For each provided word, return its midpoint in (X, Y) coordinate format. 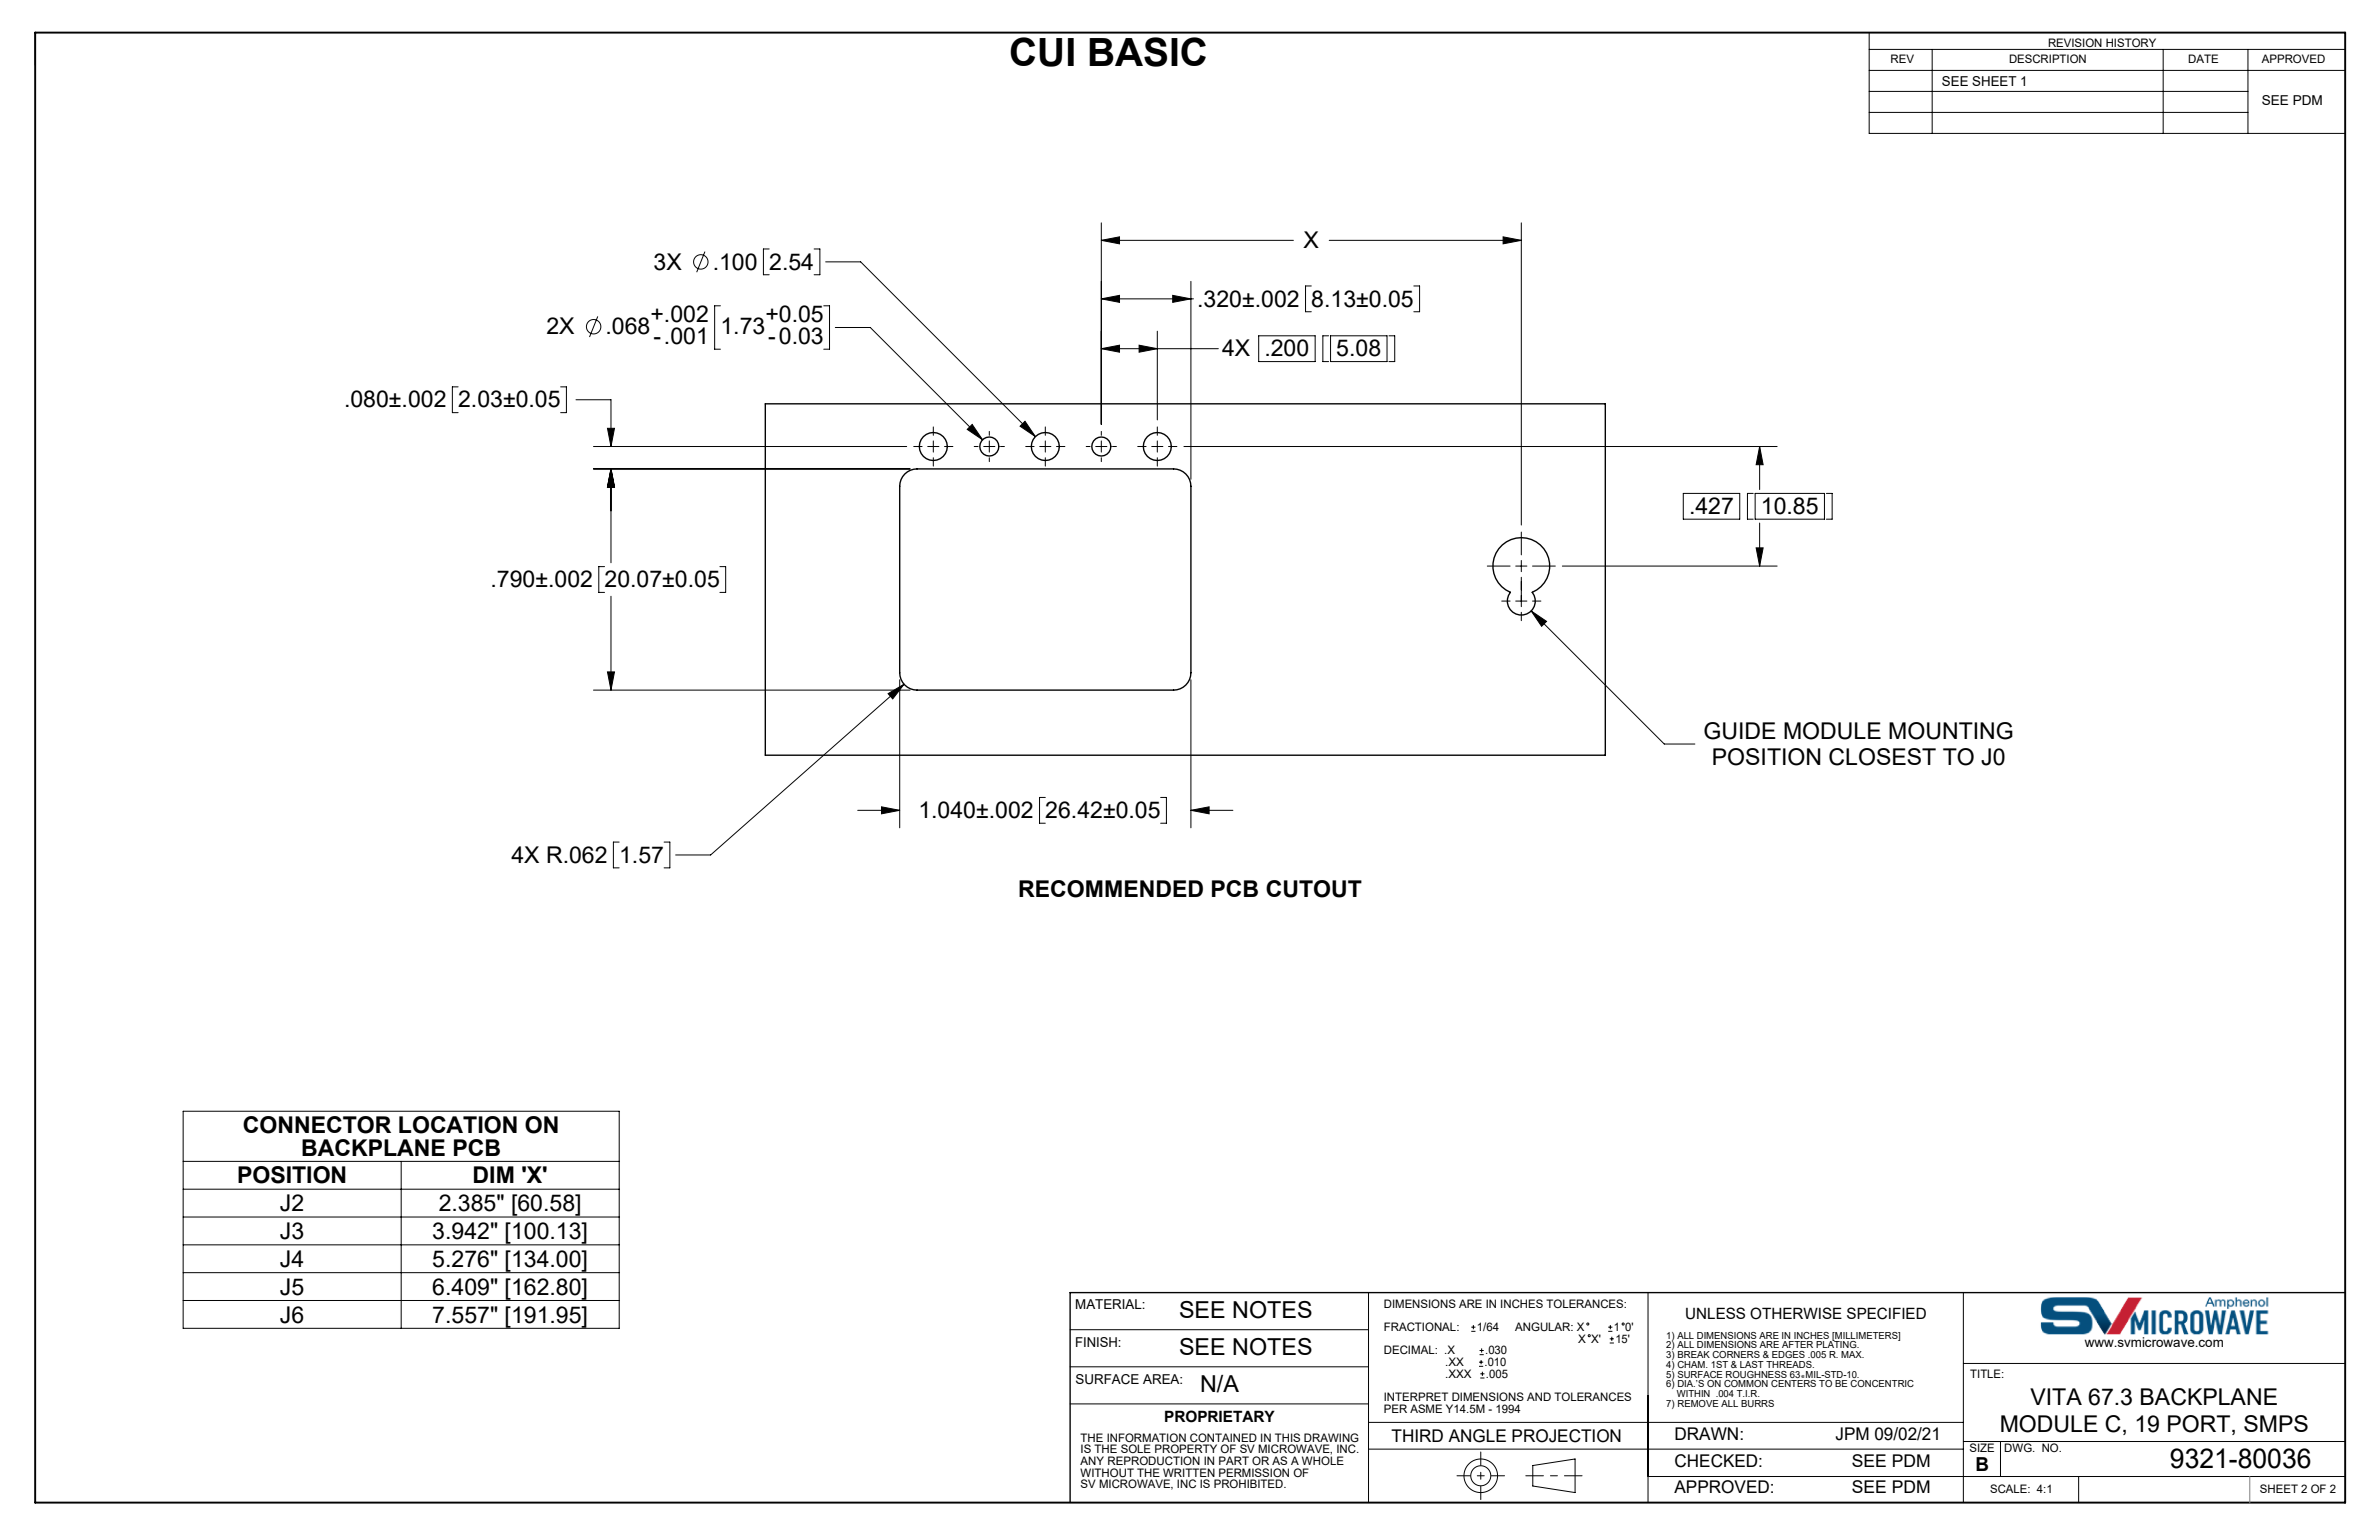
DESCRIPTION (2047, 58)
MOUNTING (1951, 731)
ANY (1092, 1460)
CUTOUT (1314, 889)
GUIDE (1740, 731)
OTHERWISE (1796, 1313)
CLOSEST (1882, 757)
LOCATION (458, 1125)
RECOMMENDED (1111, 889)
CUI (1042, 52)
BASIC (1147, 52)
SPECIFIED (1886, 1313)
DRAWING (1331, 1437)
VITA (2056, 1396)
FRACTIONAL (1421, 1326)
